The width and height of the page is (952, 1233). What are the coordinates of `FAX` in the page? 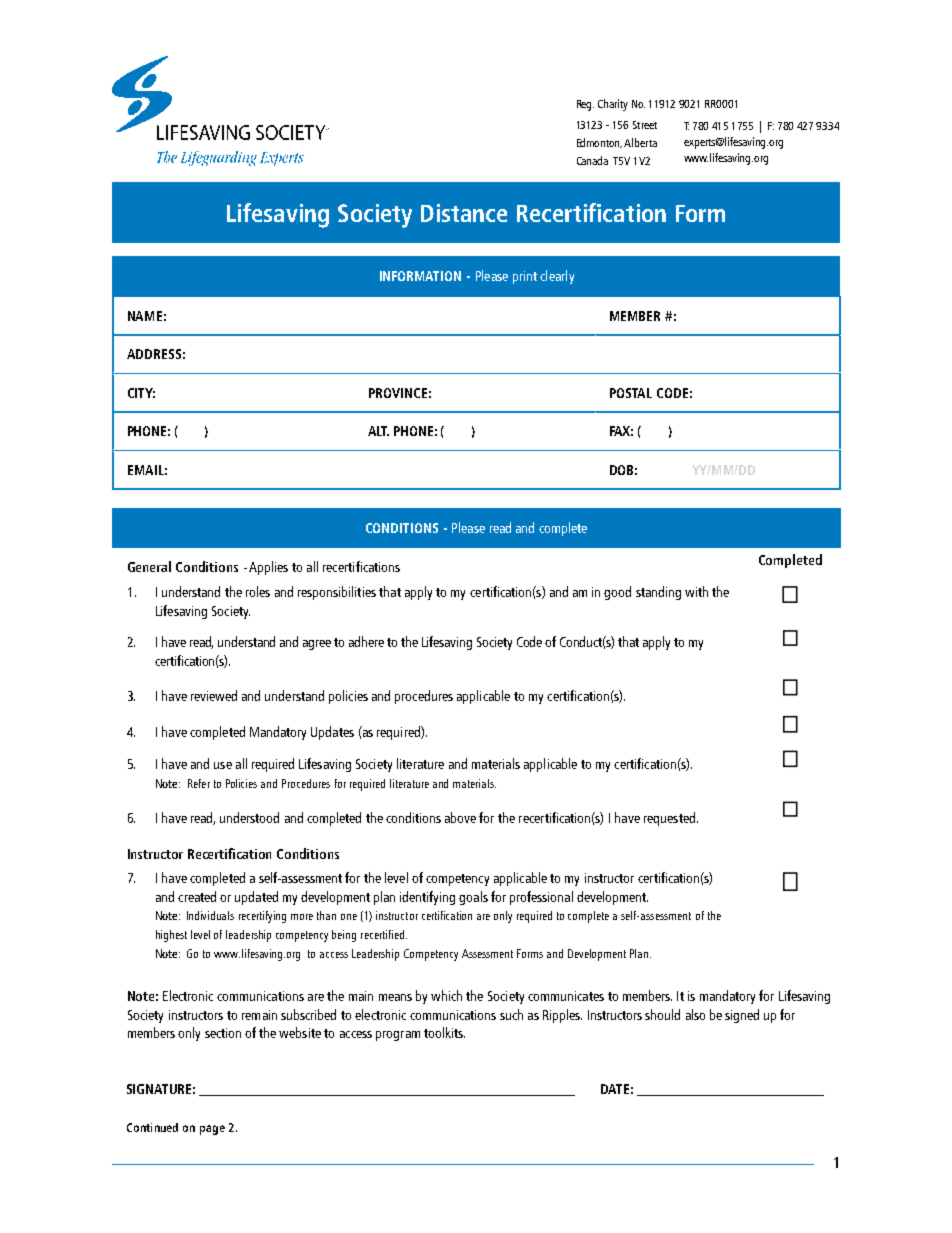 It's located at (621, 431).
